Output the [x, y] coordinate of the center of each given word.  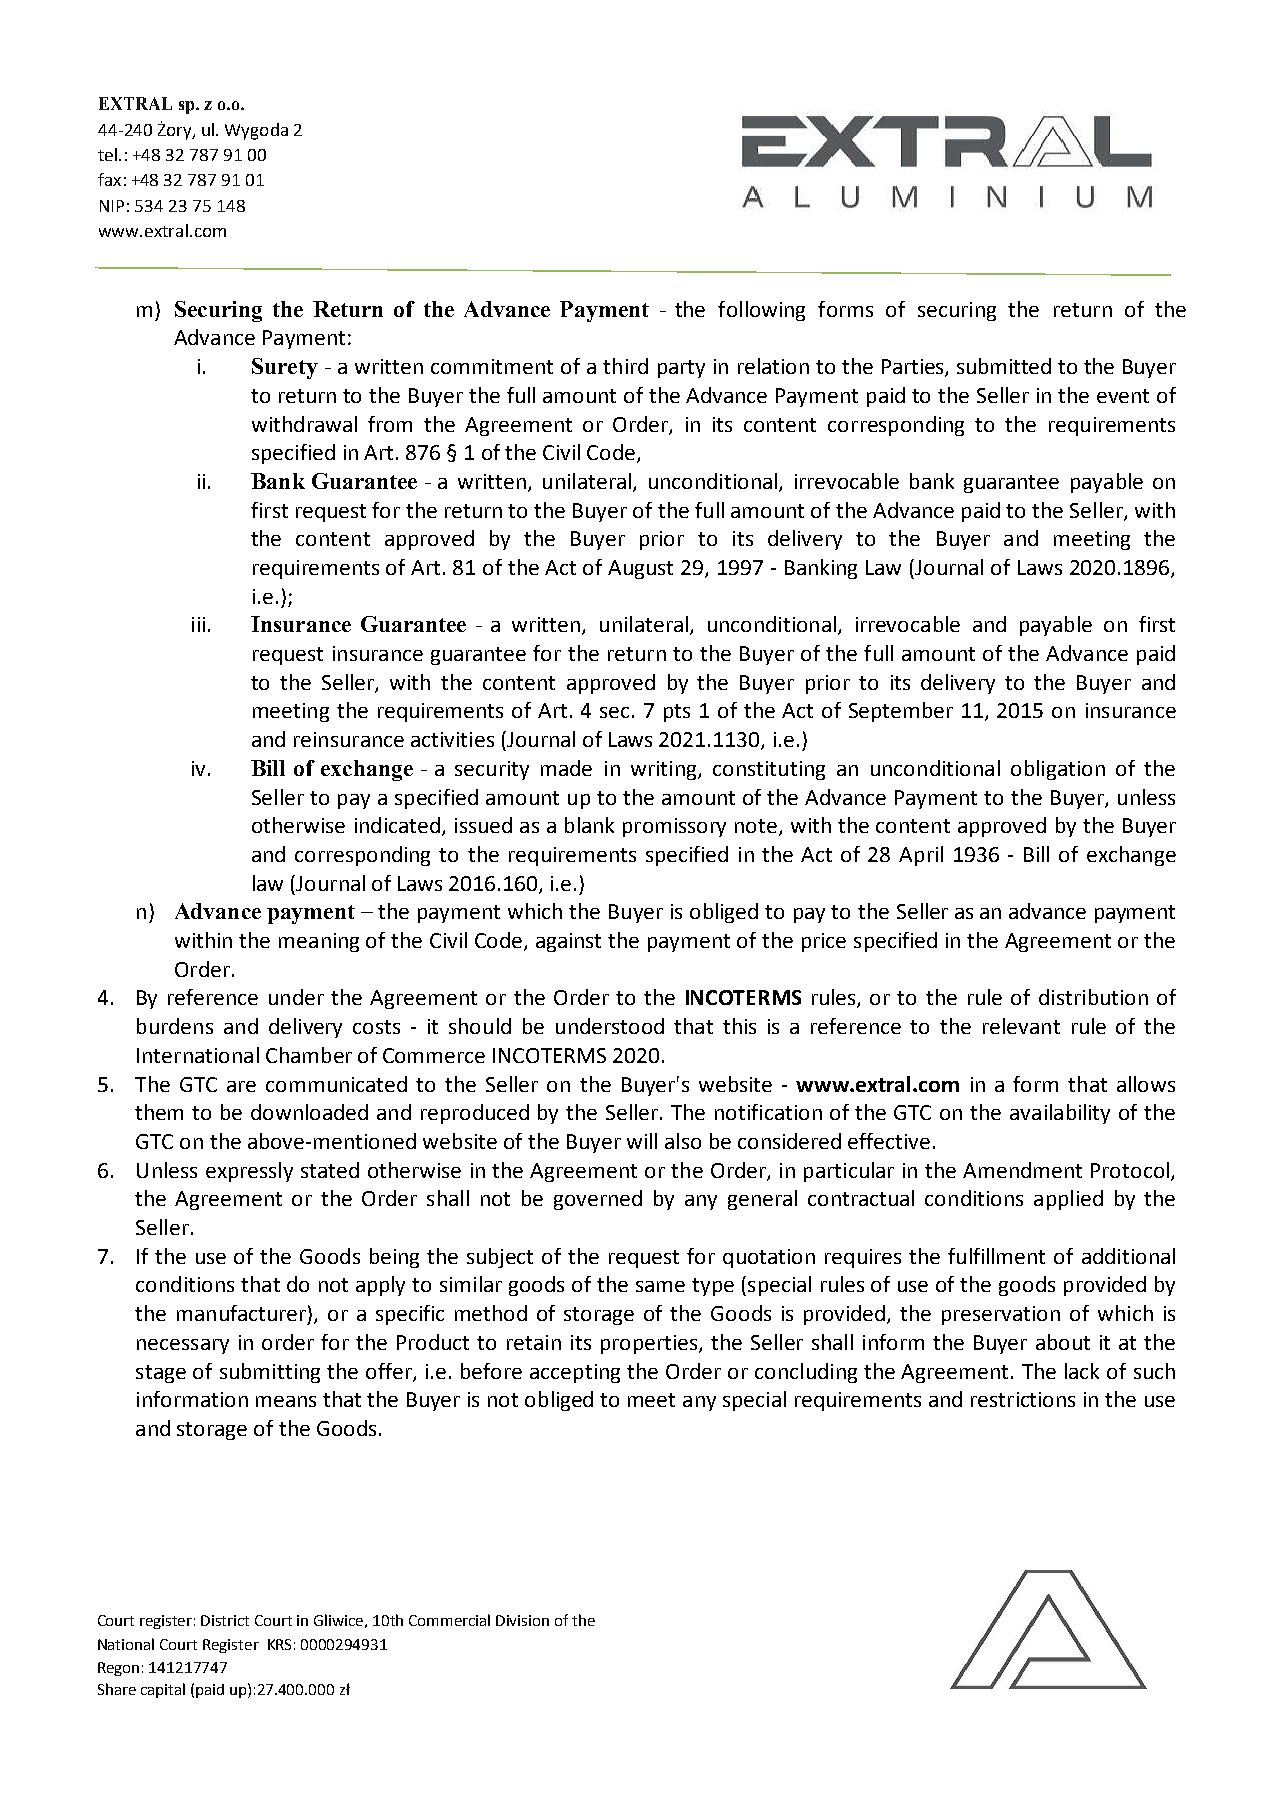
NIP [112, 206]
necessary [183, 1346]
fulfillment [996, 1256]
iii [198, 624]
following [761, 311]
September [901, 712]
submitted [1004, 366]
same [660, 1286]
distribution [1093, 997]
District [225, 1620]
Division [522, 1620]
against [568, 942]
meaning [319, 942]
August [640, 569]
